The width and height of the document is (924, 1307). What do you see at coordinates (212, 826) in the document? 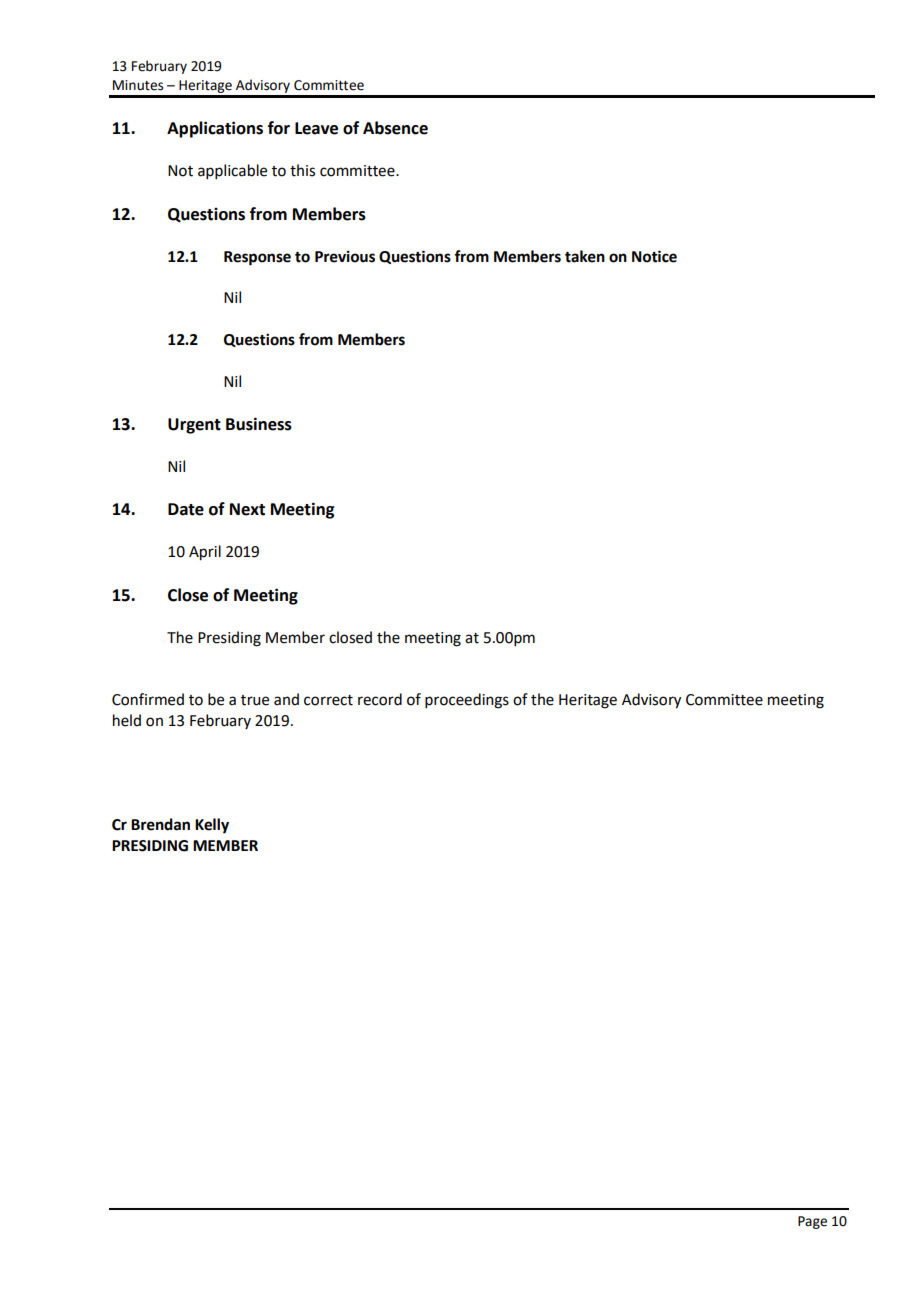
I see `Kelly` at bounding box center [212, 826].
